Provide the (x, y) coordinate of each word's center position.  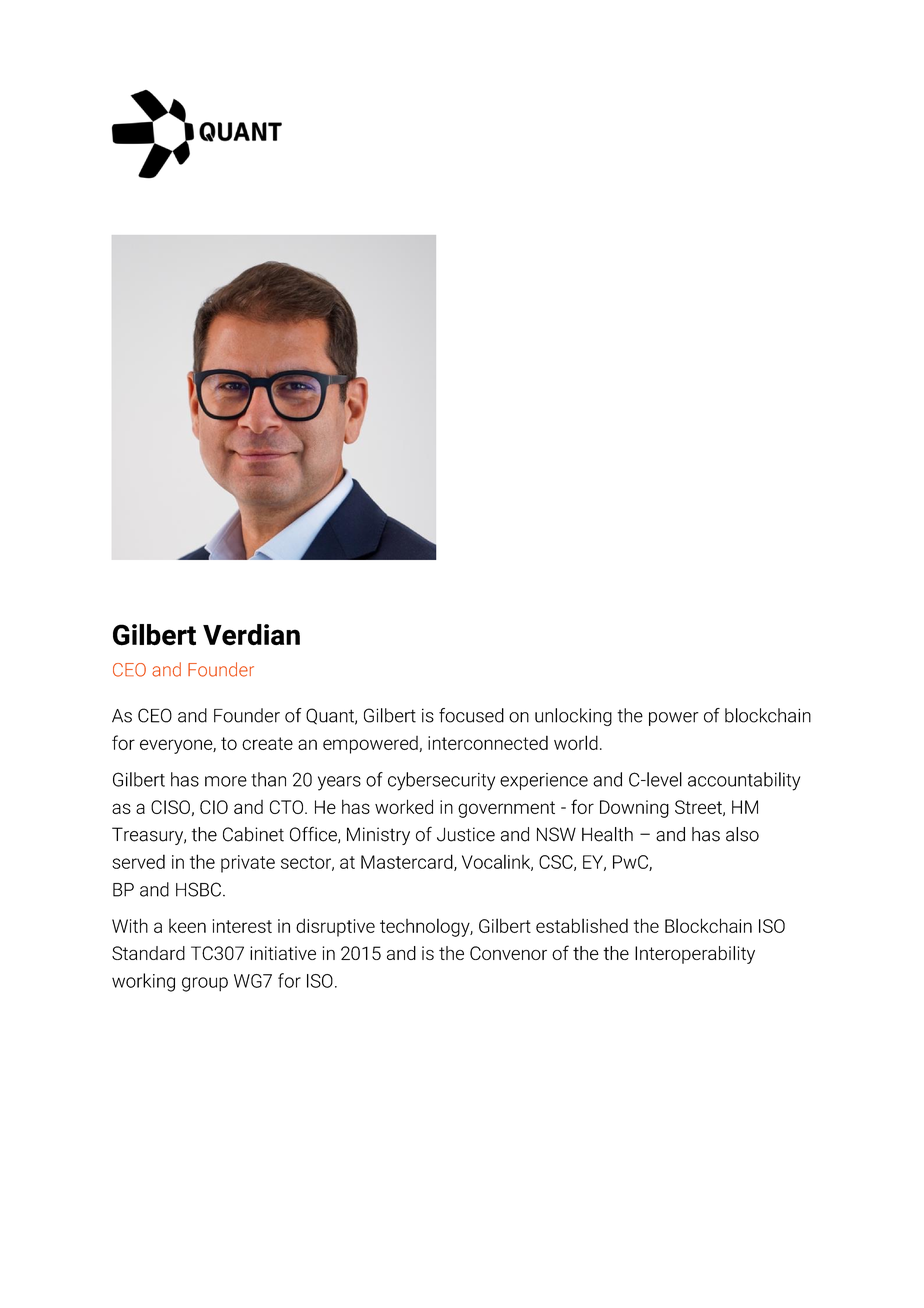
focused (471, 715)
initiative (283, 953)
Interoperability (695, 955)
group (205, 984)
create (267, 743)
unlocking (573, 717)
